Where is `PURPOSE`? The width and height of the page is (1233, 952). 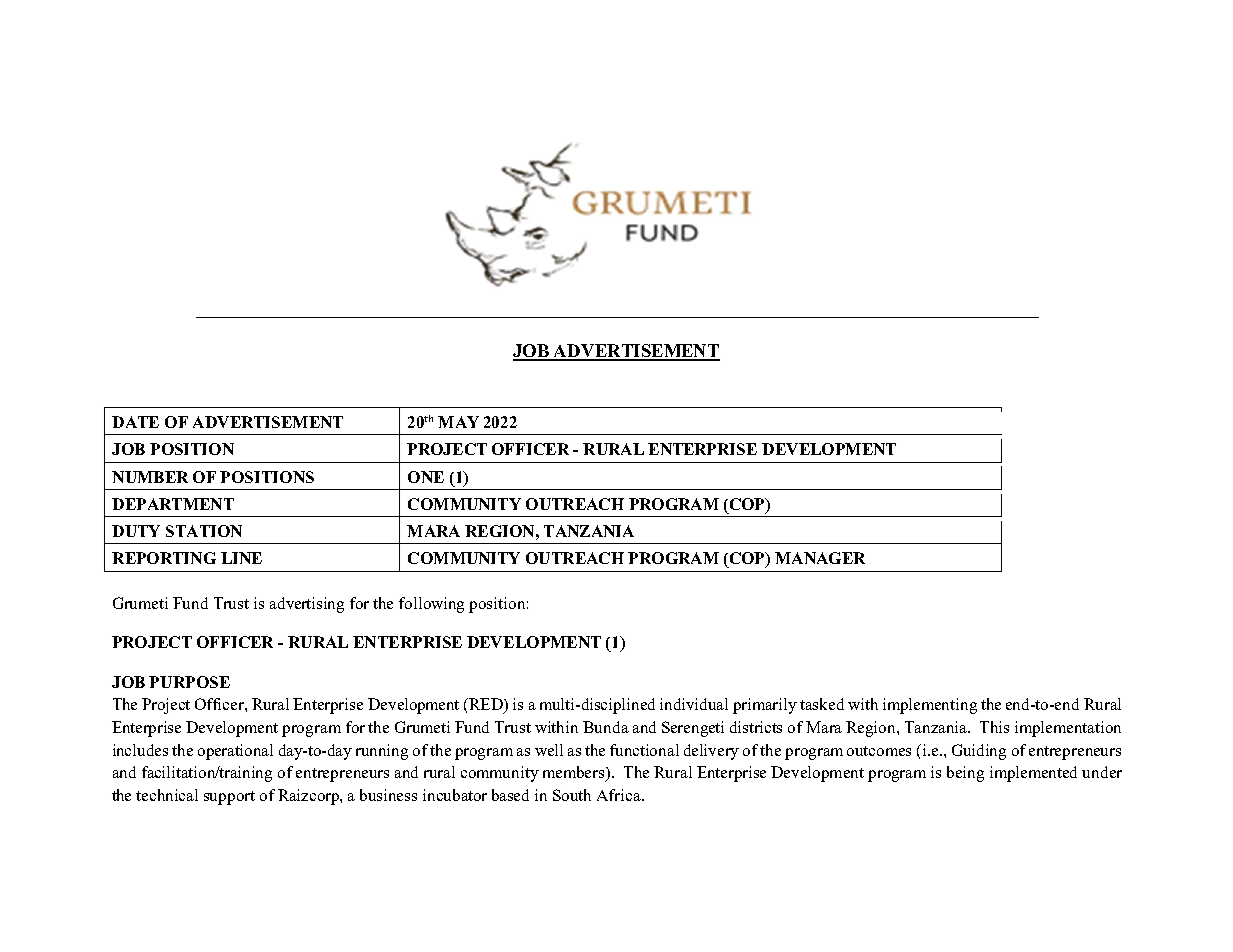
PURPOSE is located at coordinates (189, 682).
